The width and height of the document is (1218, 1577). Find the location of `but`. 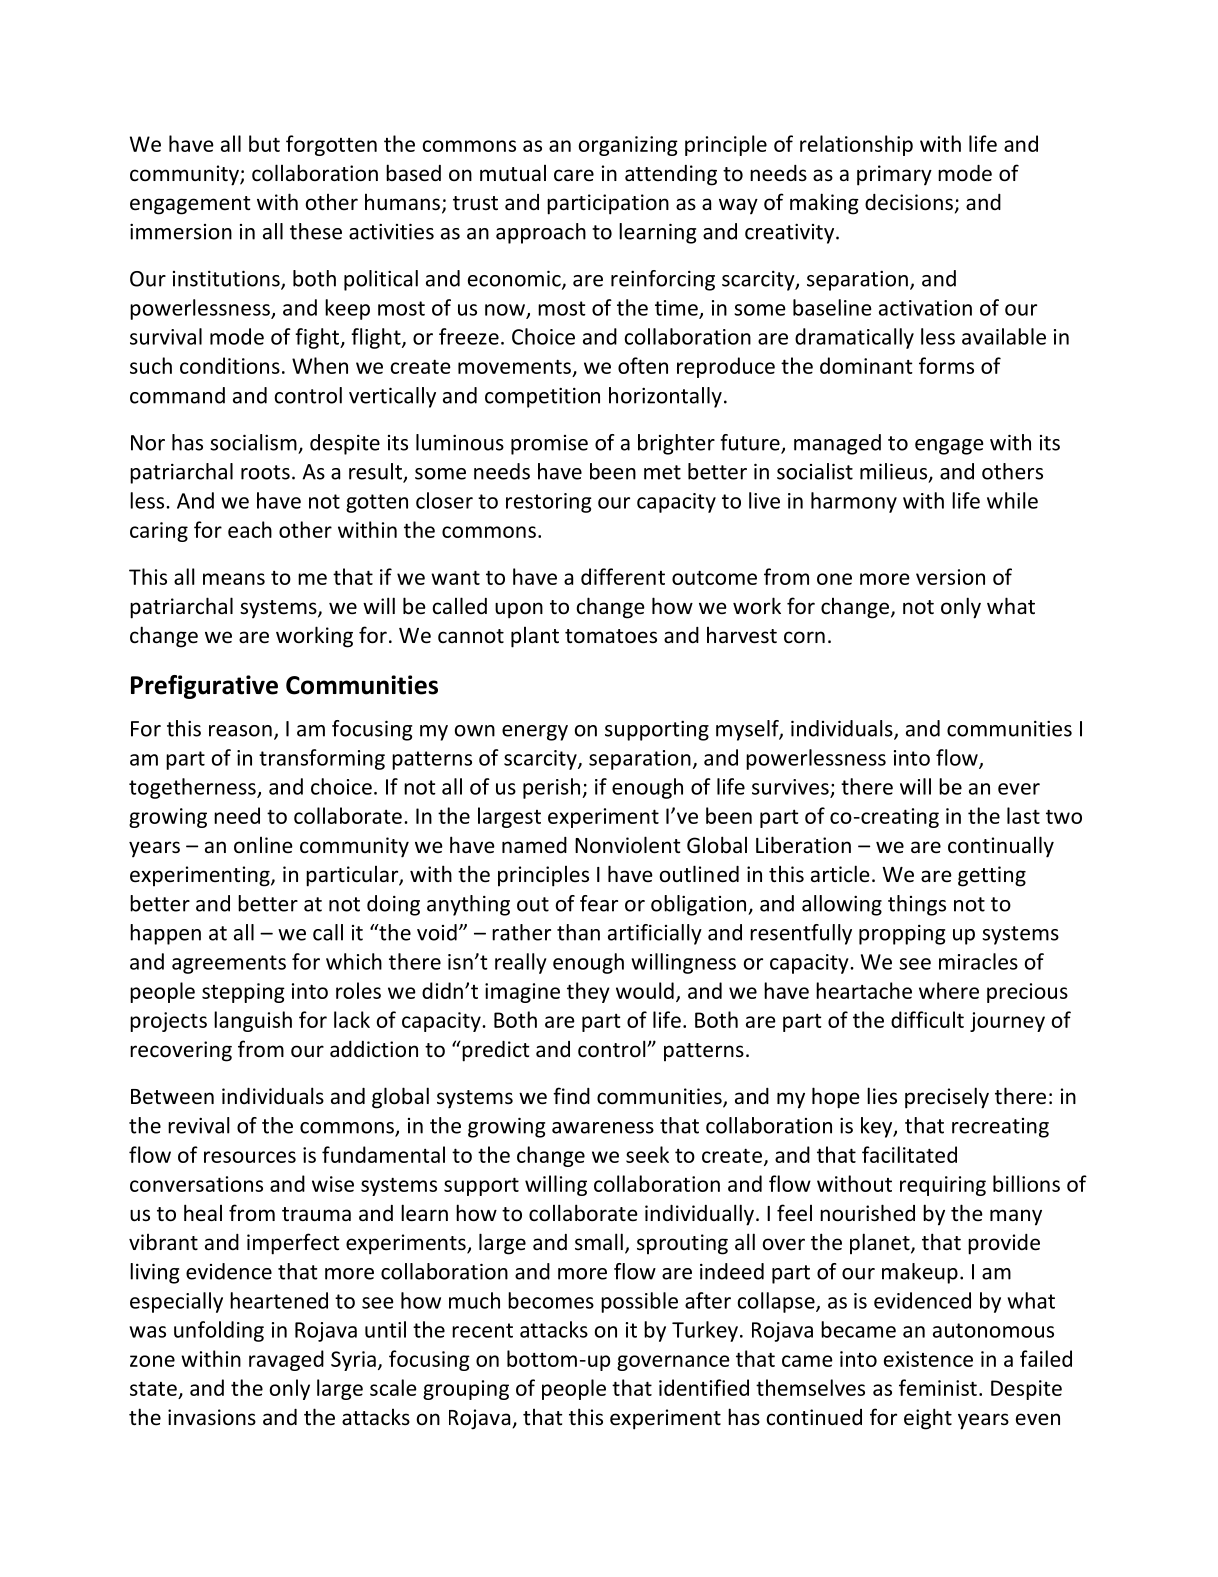

but is located at coordinates (264, 143).
